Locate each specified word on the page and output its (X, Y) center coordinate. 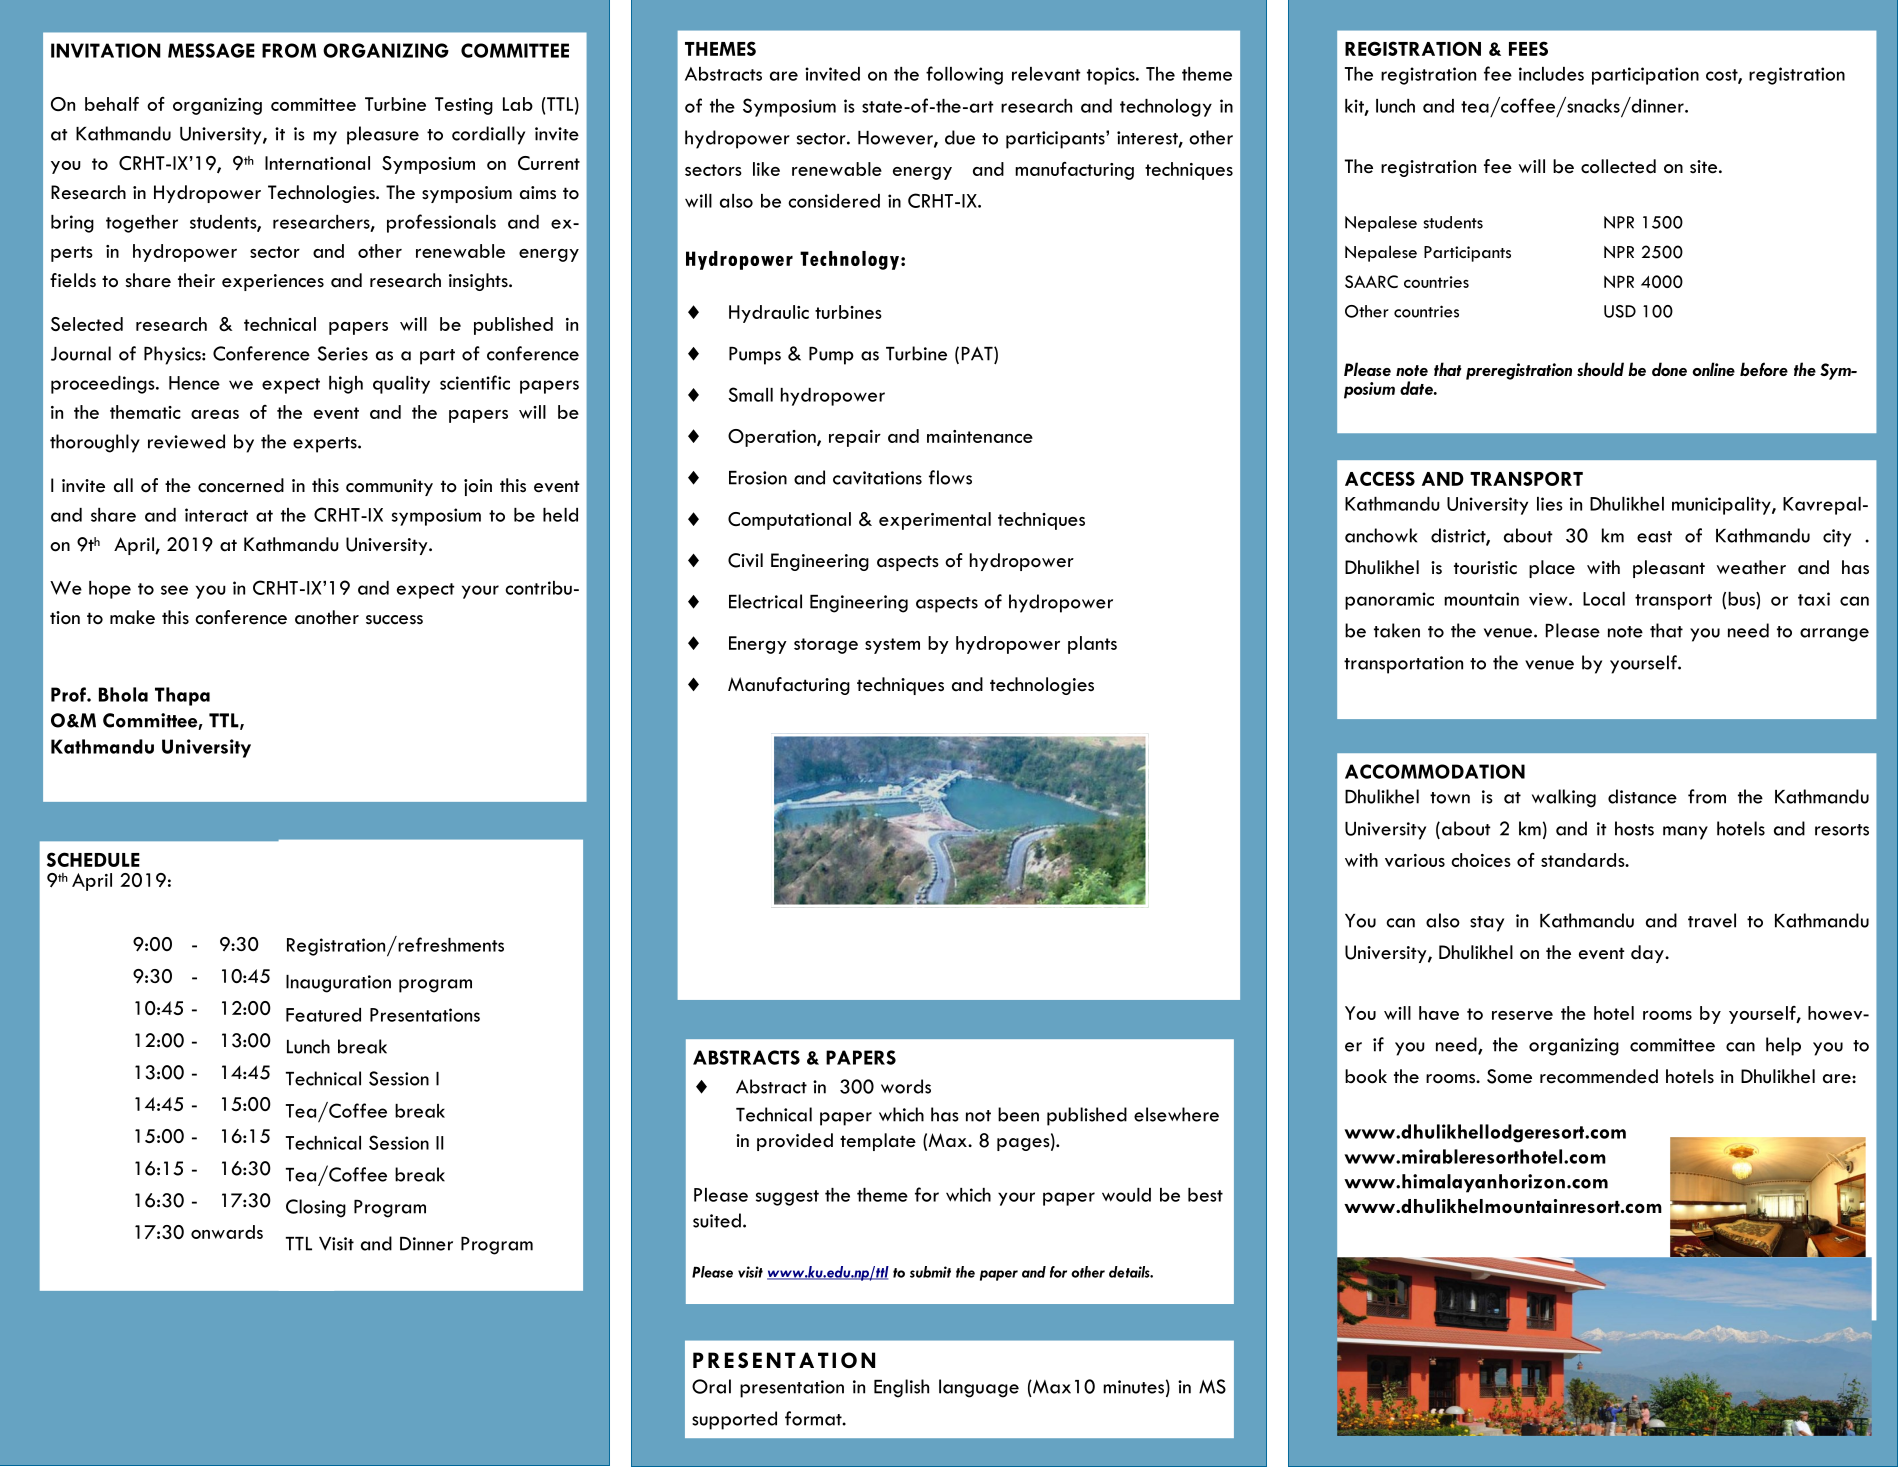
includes (1551, 74)
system (892, 646)
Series (342, 353)
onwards (227, 1232)
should (1600, 369)
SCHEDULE (93, 859)
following (964, 75)
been (1018, 1114)
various (1415, 860)
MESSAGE (211, 50)
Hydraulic (769, 314)
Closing (316, 1208)
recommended (1599, 1076)
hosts (1634, 828)
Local (1604, 599)
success (394, 620)
